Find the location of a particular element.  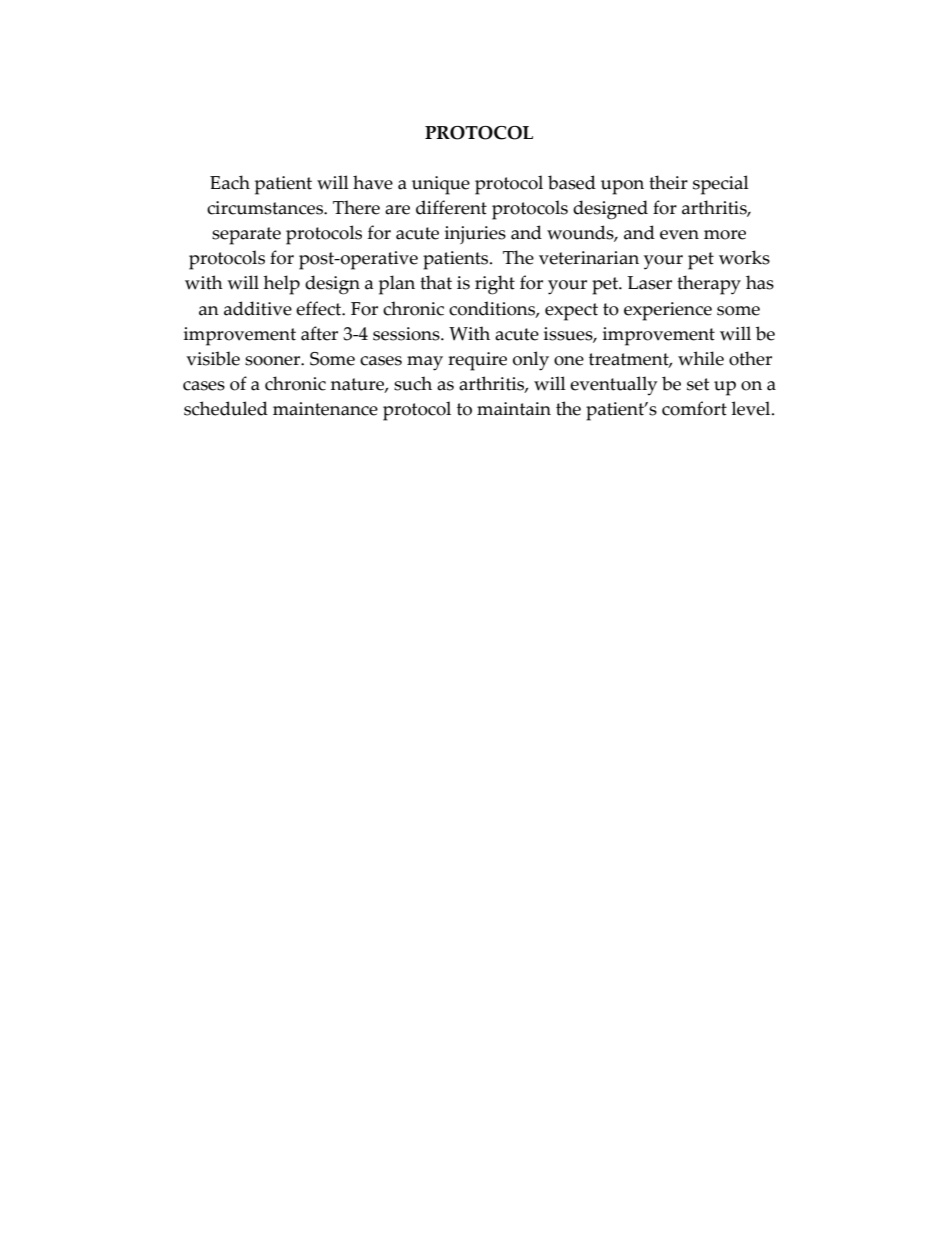

unique is located at coordinates (441, 185).
